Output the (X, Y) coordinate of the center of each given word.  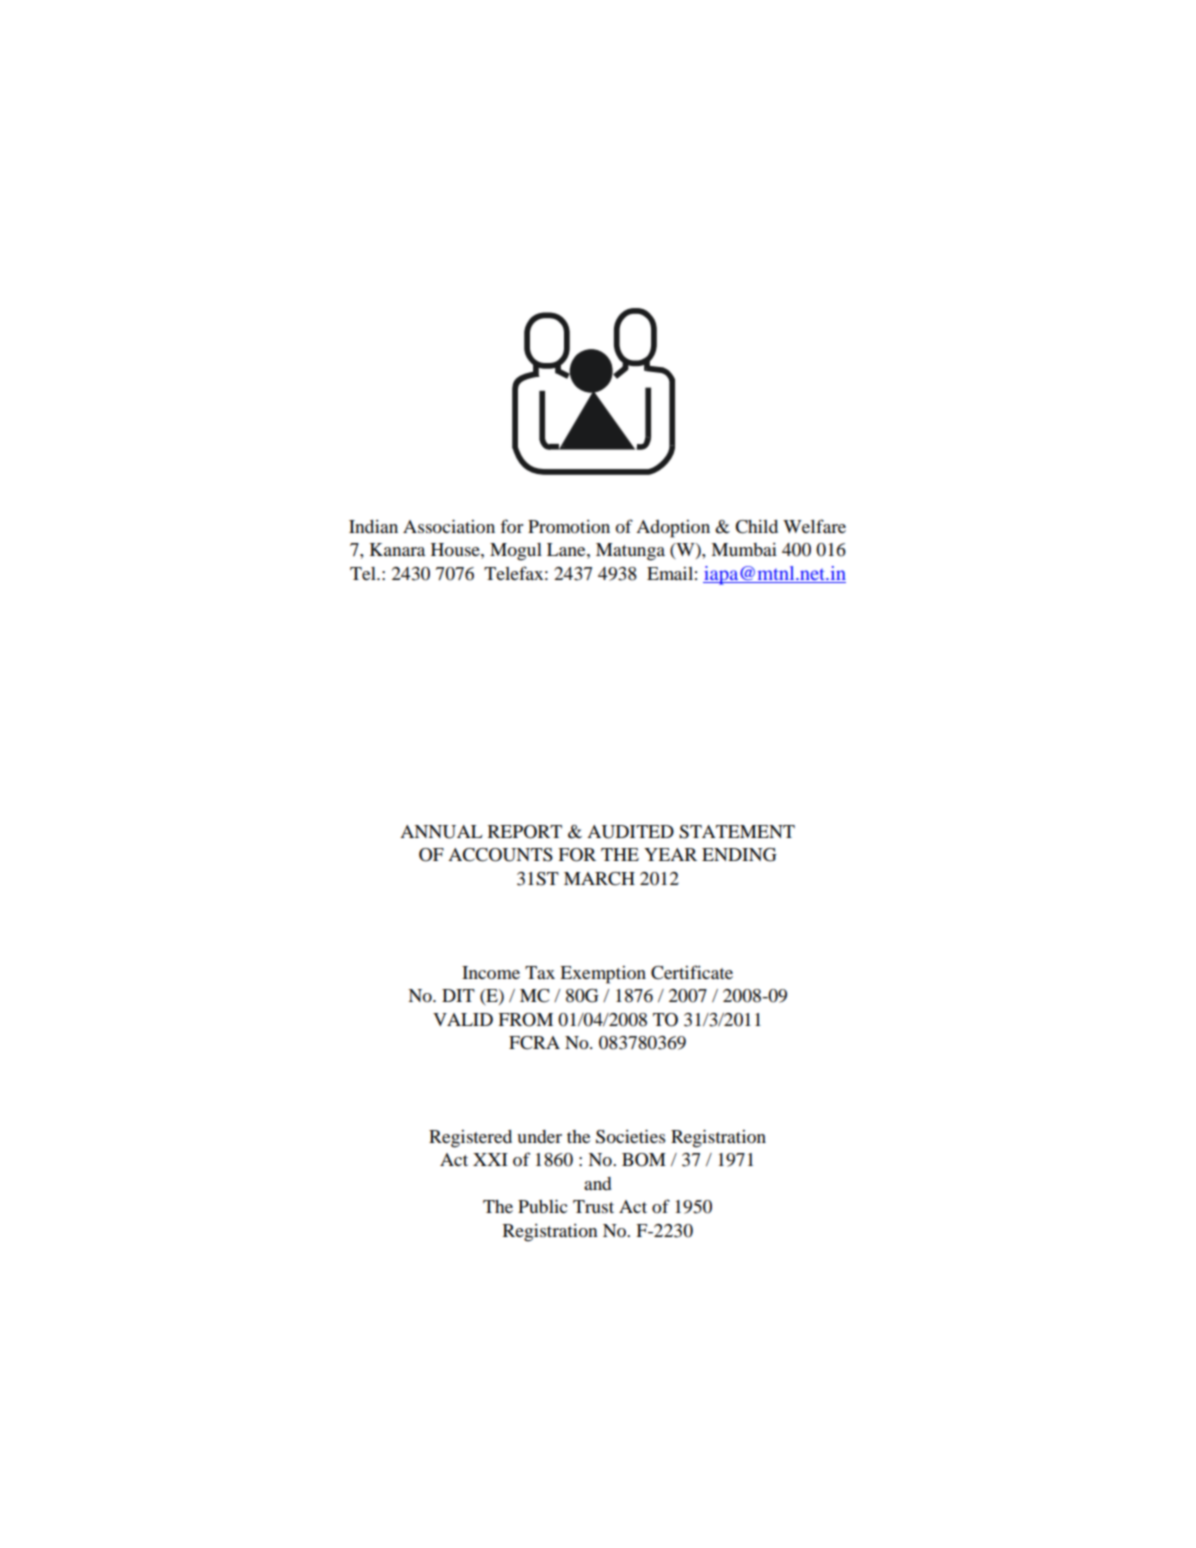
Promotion (569, 526)
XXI (490, 1159)
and (598, 1183)
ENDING (739, 855)
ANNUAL (441, 832)
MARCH (599, 879)
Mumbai (744, 549)
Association (449, 526)
